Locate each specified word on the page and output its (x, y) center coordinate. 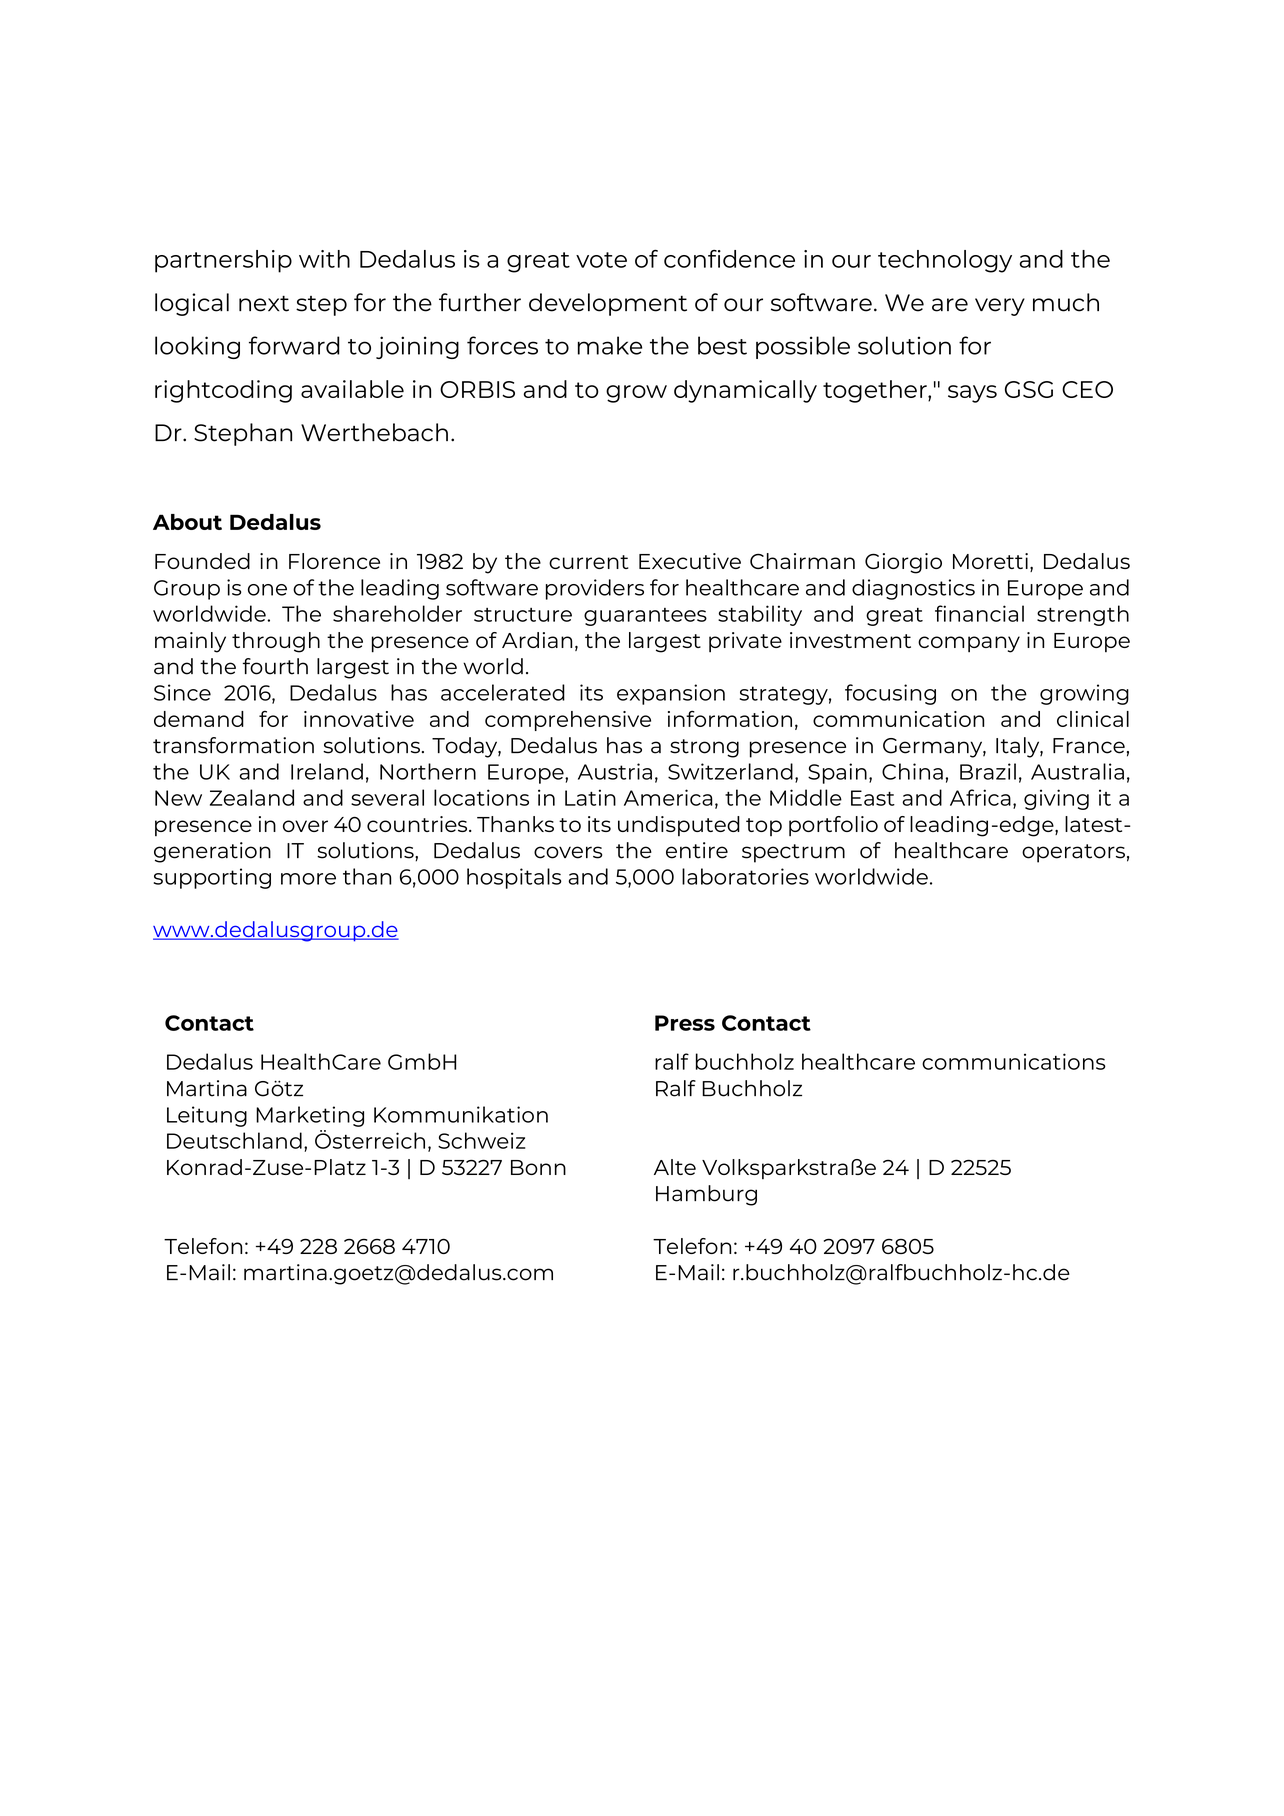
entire (697, 850)
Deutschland (234, 1140)
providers (595, 589)
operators (1073, 853)
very (1000, 307)
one (267, 590)
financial (979, 613)
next (264, 304)
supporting (212, 878)
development (608, 304)
